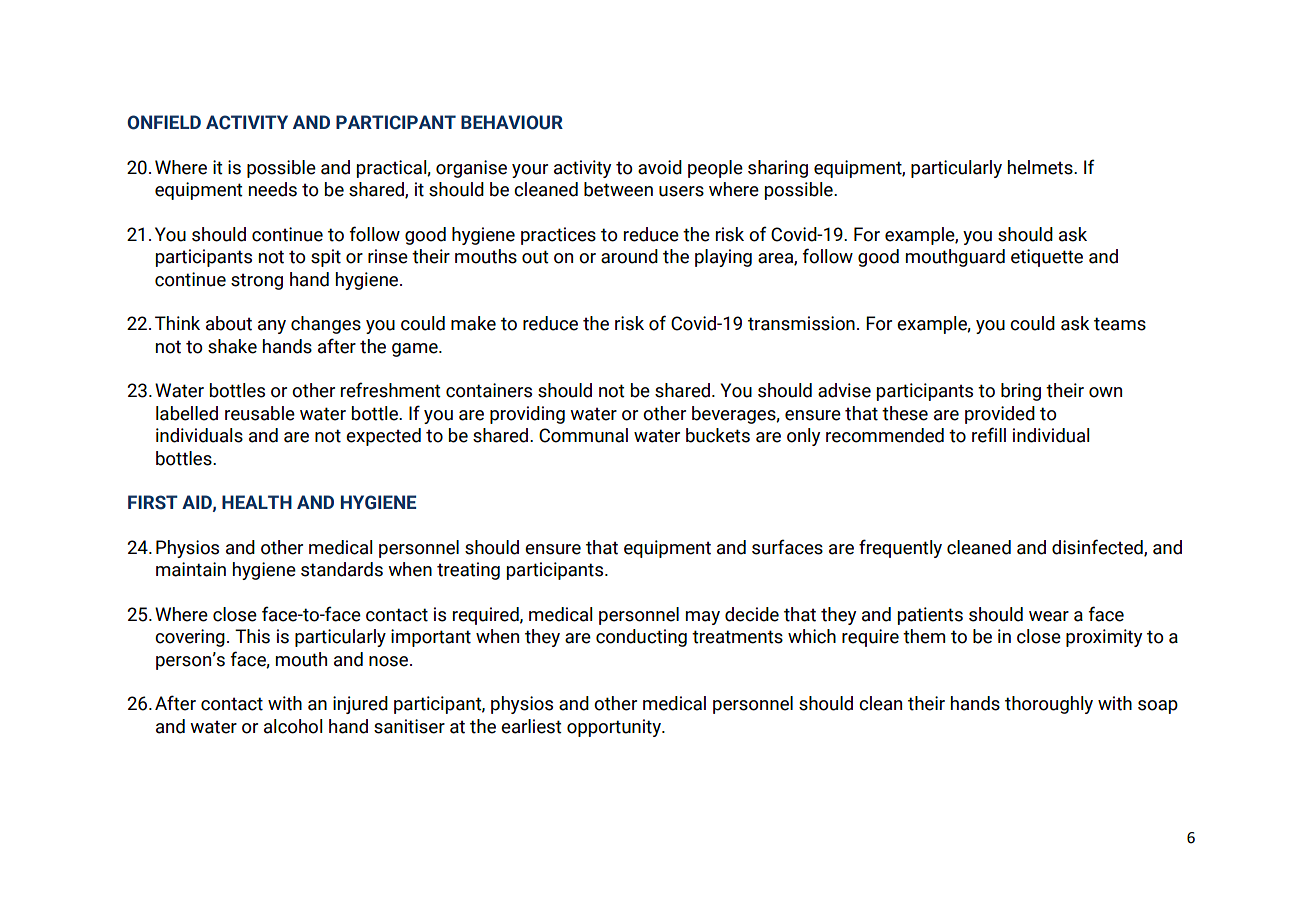 This screenshot has height=924, width=1307. I want to click on alcohol, so click(293, 726).
